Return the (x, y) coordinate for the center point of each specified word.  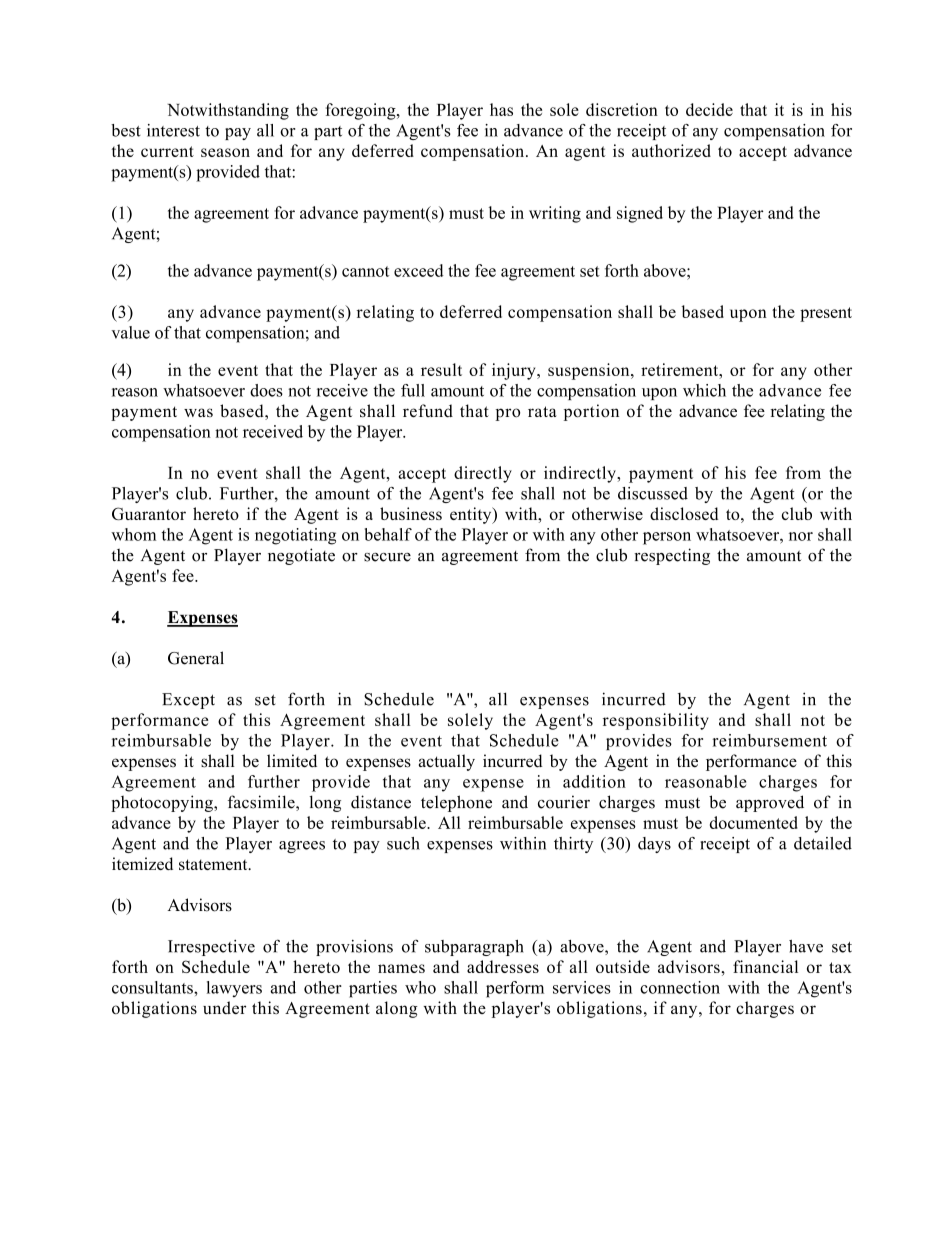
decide (709, 109)
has (501, 109)
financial (765, 966)
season (225, 152)
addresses (503, 966)
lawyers (234, 989)
